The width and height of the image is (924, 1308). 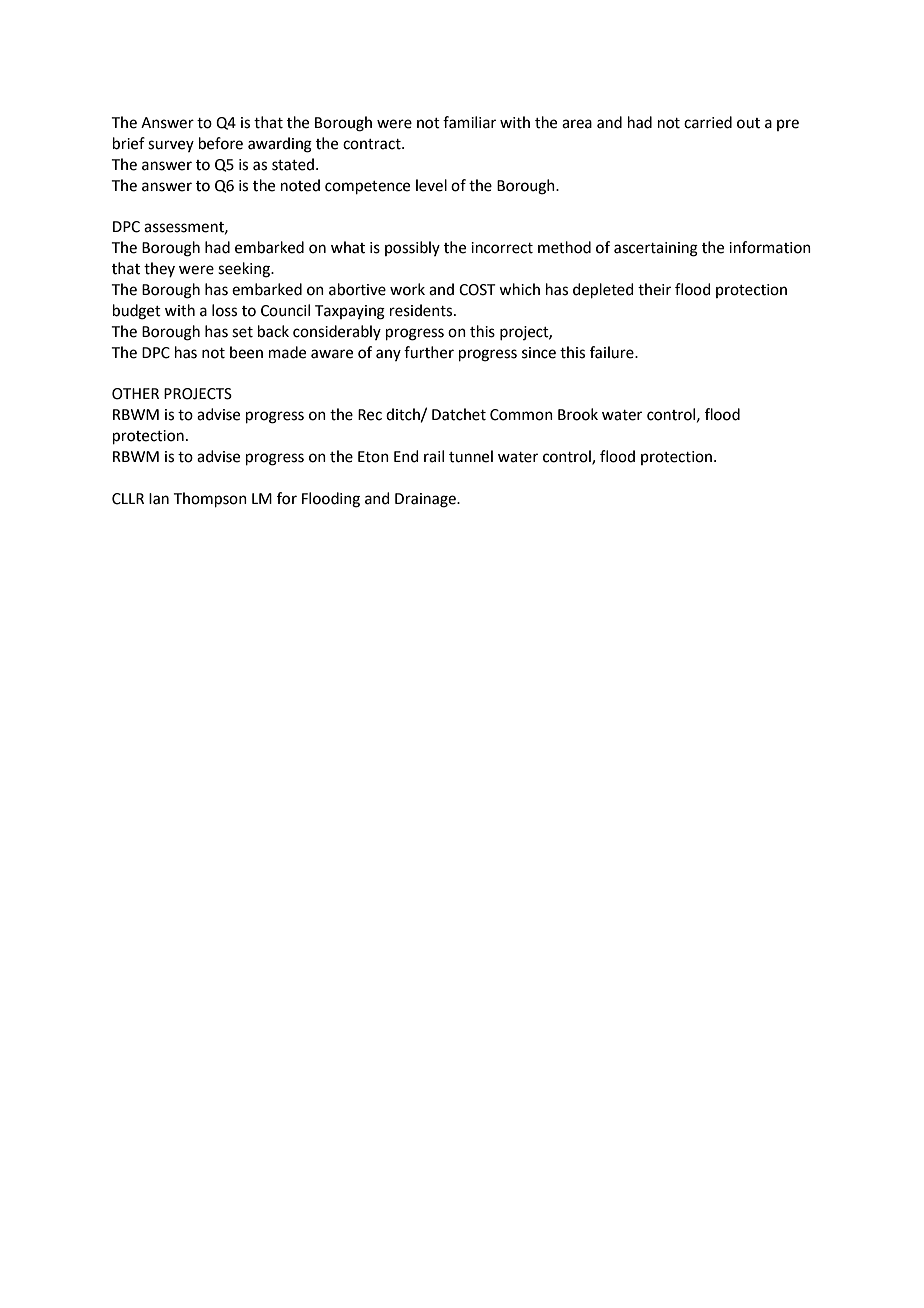 I want to click on carried, so click(x=708, y=122).
